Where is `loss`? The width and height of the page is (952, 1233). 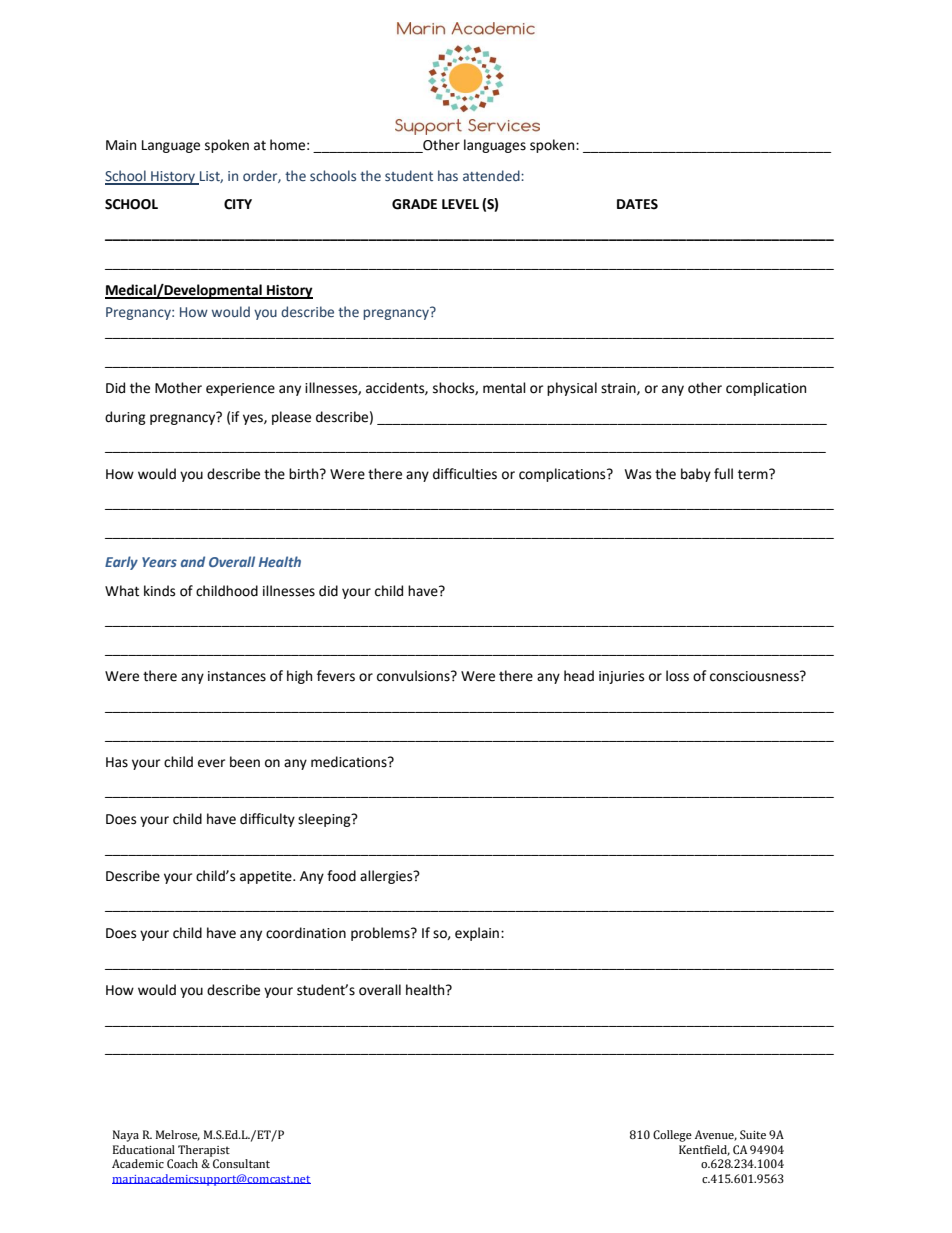
loss is located at coordinates (677, 676).
